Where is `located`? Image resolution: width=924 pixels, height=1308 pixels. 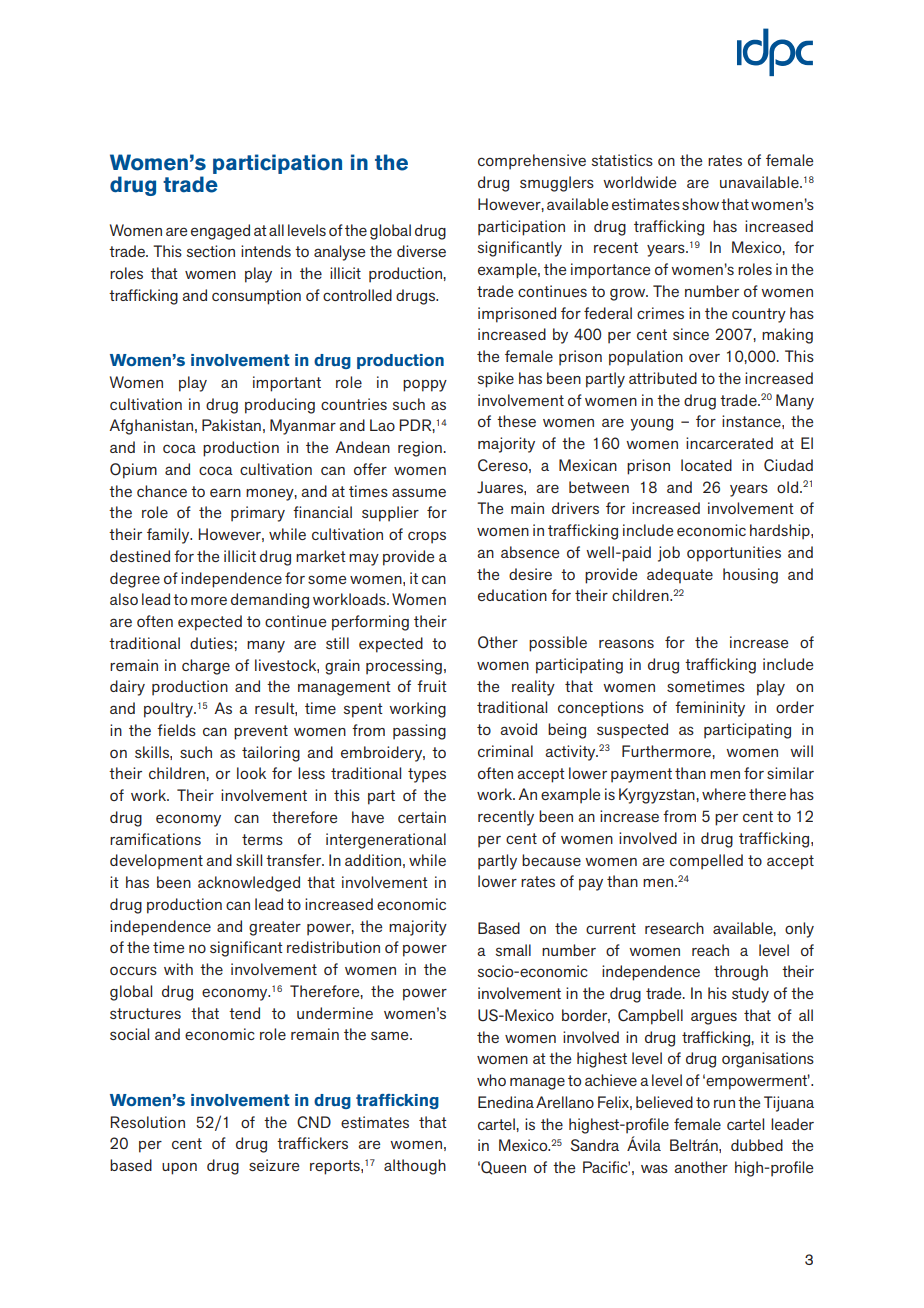 located is located at coordinates (706, 465).
